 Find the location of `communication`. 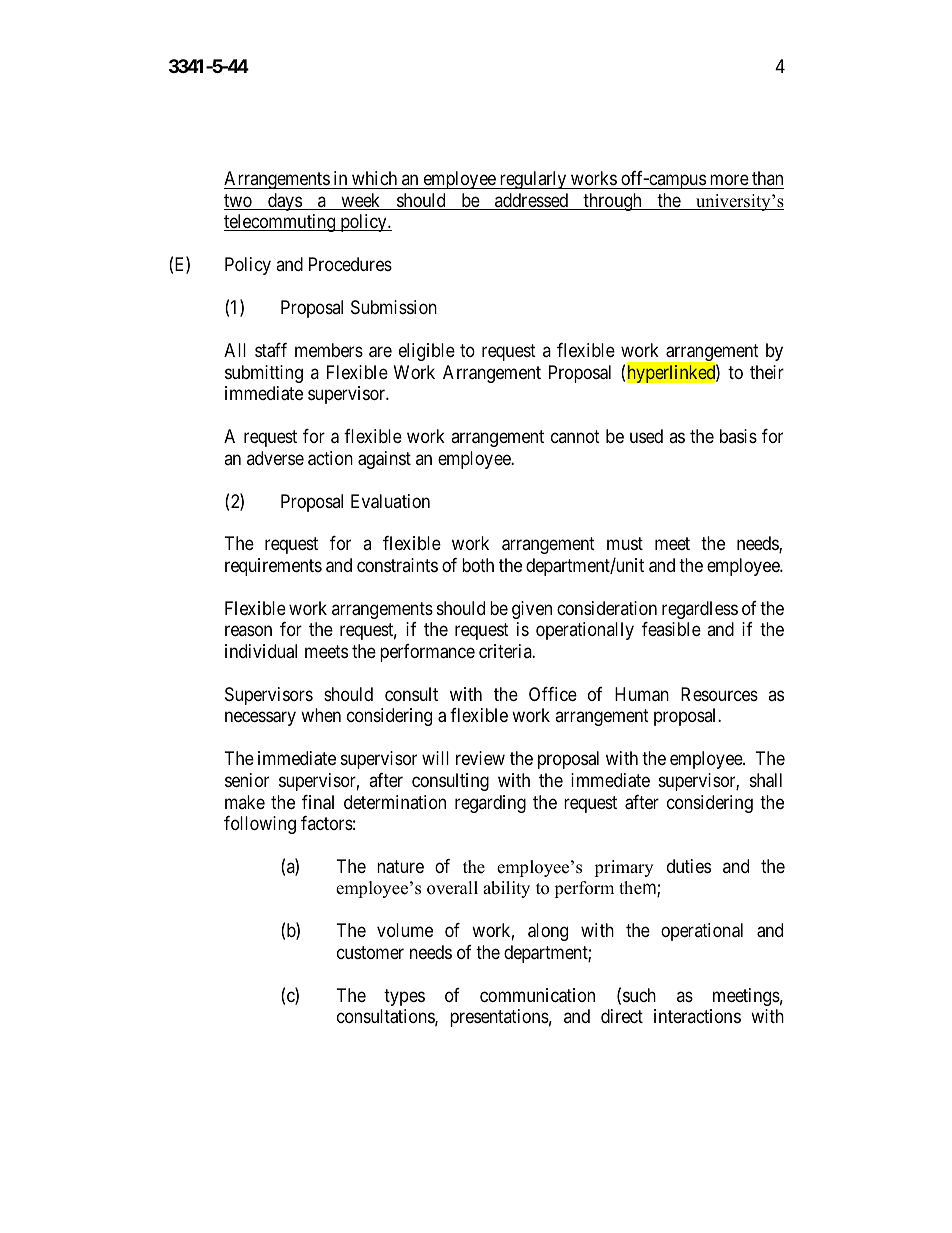

communication is located at coordinates (537, 995).
